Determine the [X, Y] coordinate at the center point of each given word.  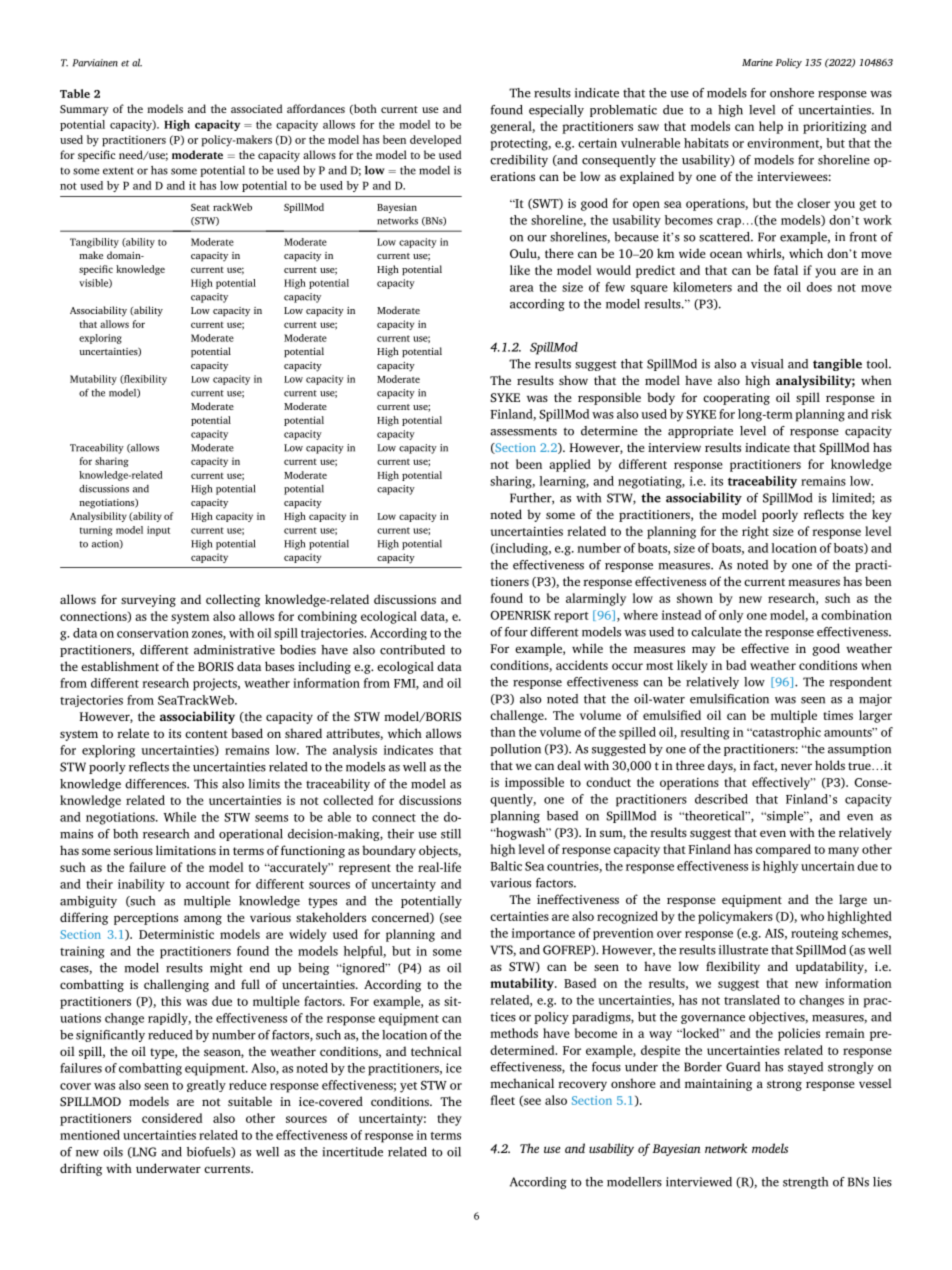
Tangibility [94, 243]
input [158, 531]
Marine [757, 62]
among [203, 920]
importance [543, 934]
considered [172, 1118]
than [503, 732]
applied [570, 465]
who [812, 916]
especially [556, 111]
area [522, 288]
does [819, 287]
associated [257, 108]
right [755, 532]
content [206, 734]
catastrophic [785, 733]
